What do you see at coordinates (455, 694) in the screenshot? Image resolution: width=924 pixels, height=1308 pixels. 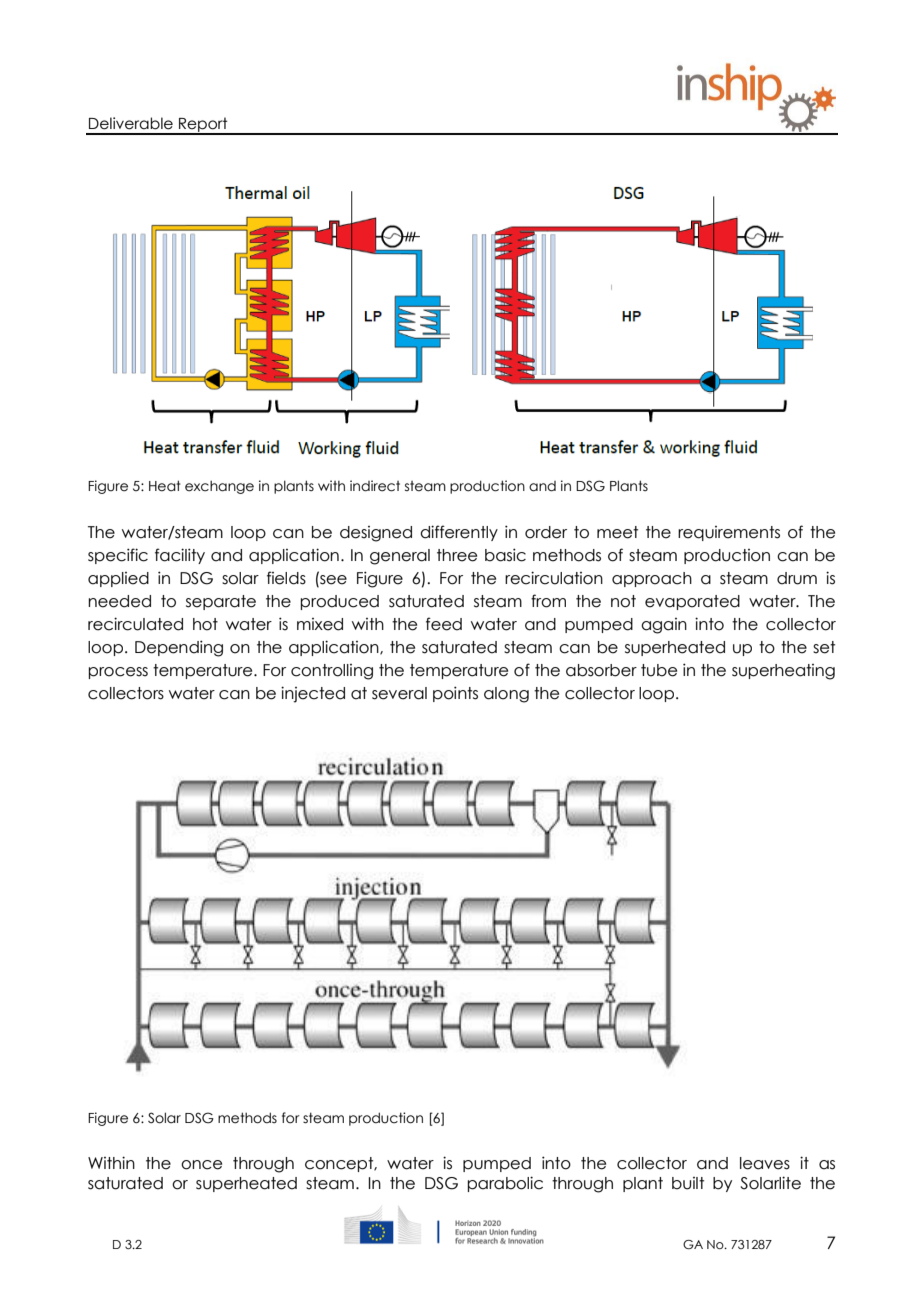 I see `points` at bounding box center [455, 694].
